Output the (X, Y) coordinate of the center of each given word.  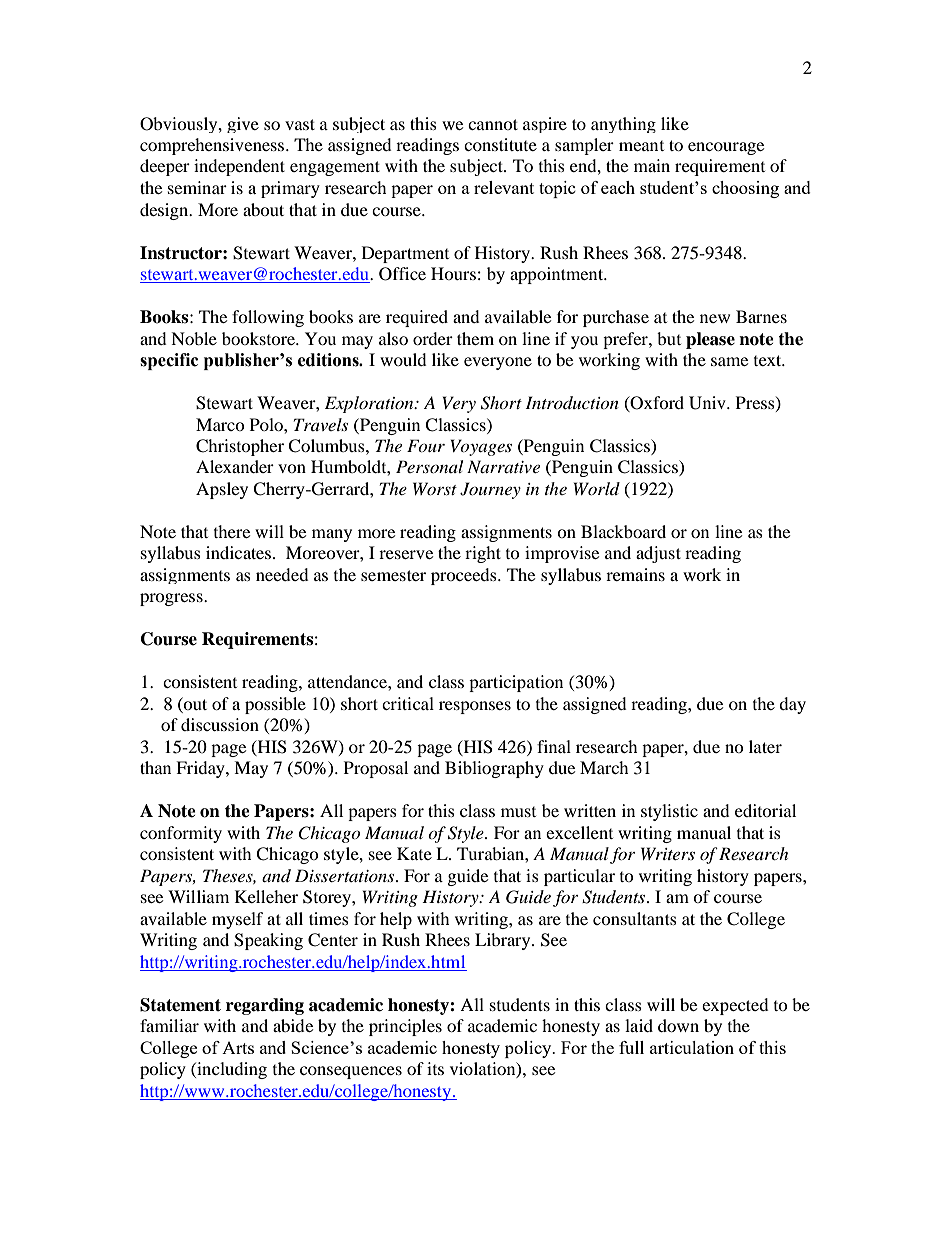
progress (172, 599)
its (435, 1068)
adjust (658, 554)
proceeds (465, 576)
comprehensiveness (213, 146)
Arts (238, 1048)
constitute (500, 144)
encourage (726, 148)
